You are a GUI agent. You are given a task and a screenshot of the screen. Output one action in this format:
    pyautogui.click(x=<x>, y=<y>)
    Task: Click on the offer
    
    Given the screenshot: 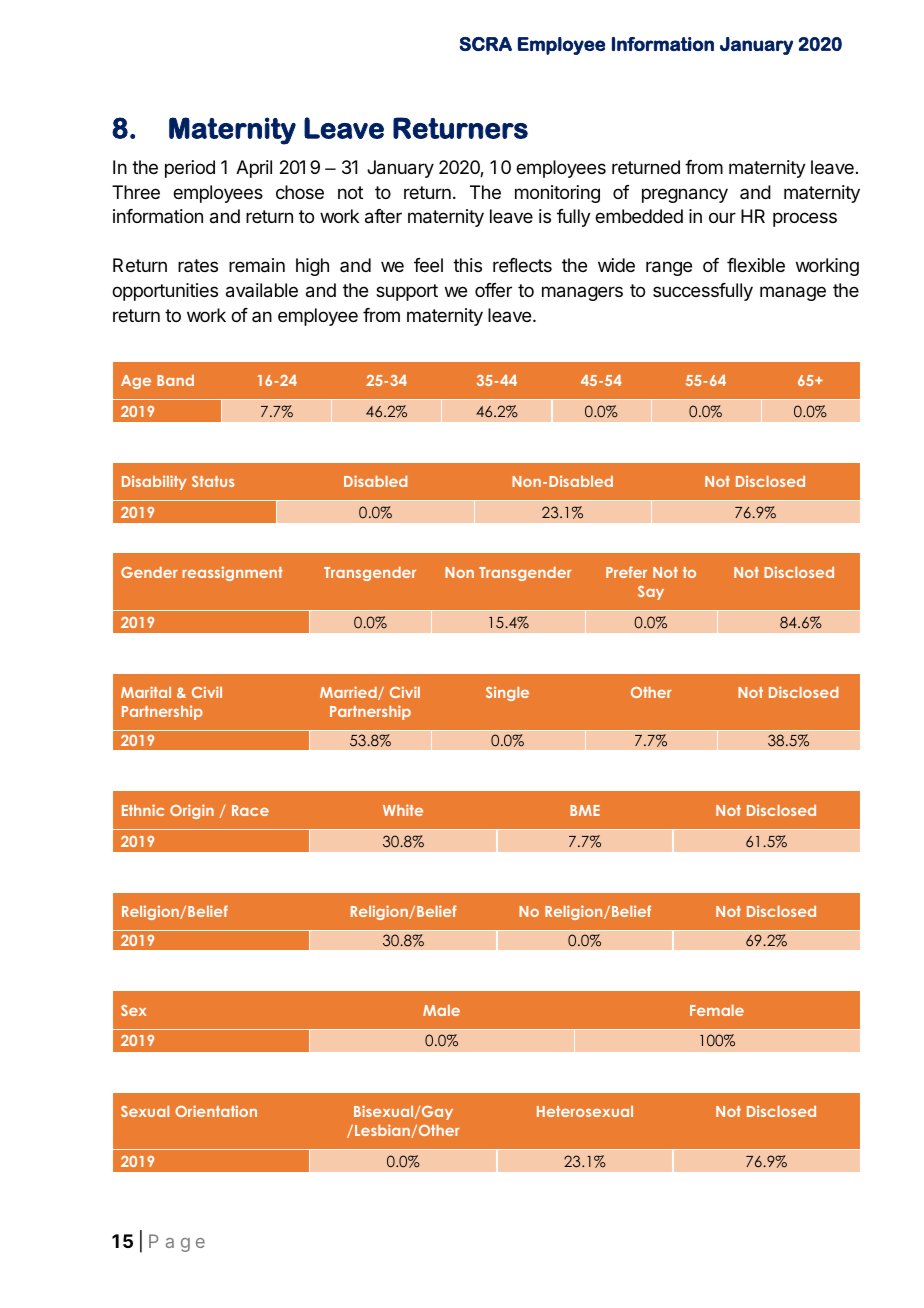 What is the action you would take?
    pyautogui.click(x=493, y=290)
